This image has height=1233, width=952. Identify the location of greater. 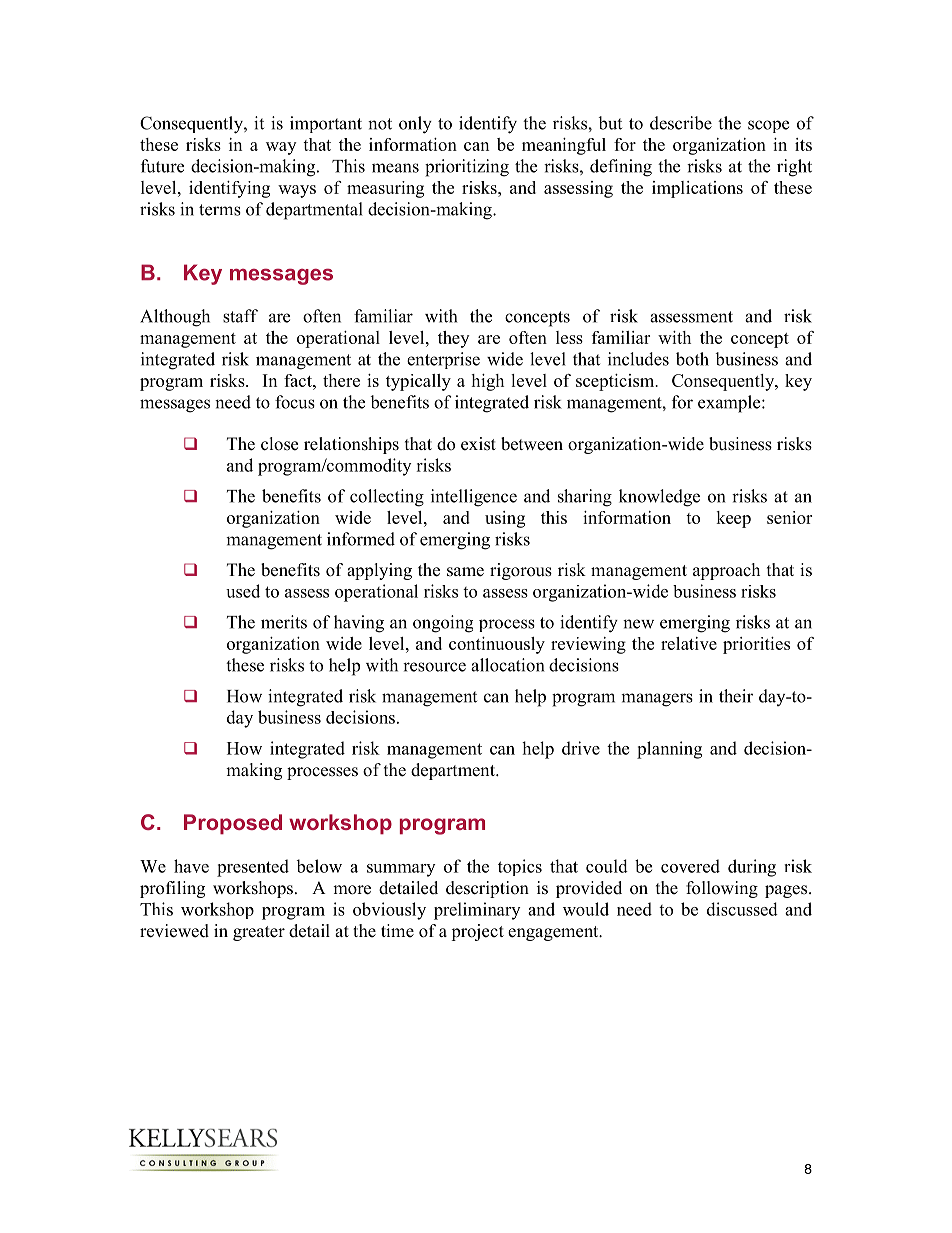
(259, 933).
